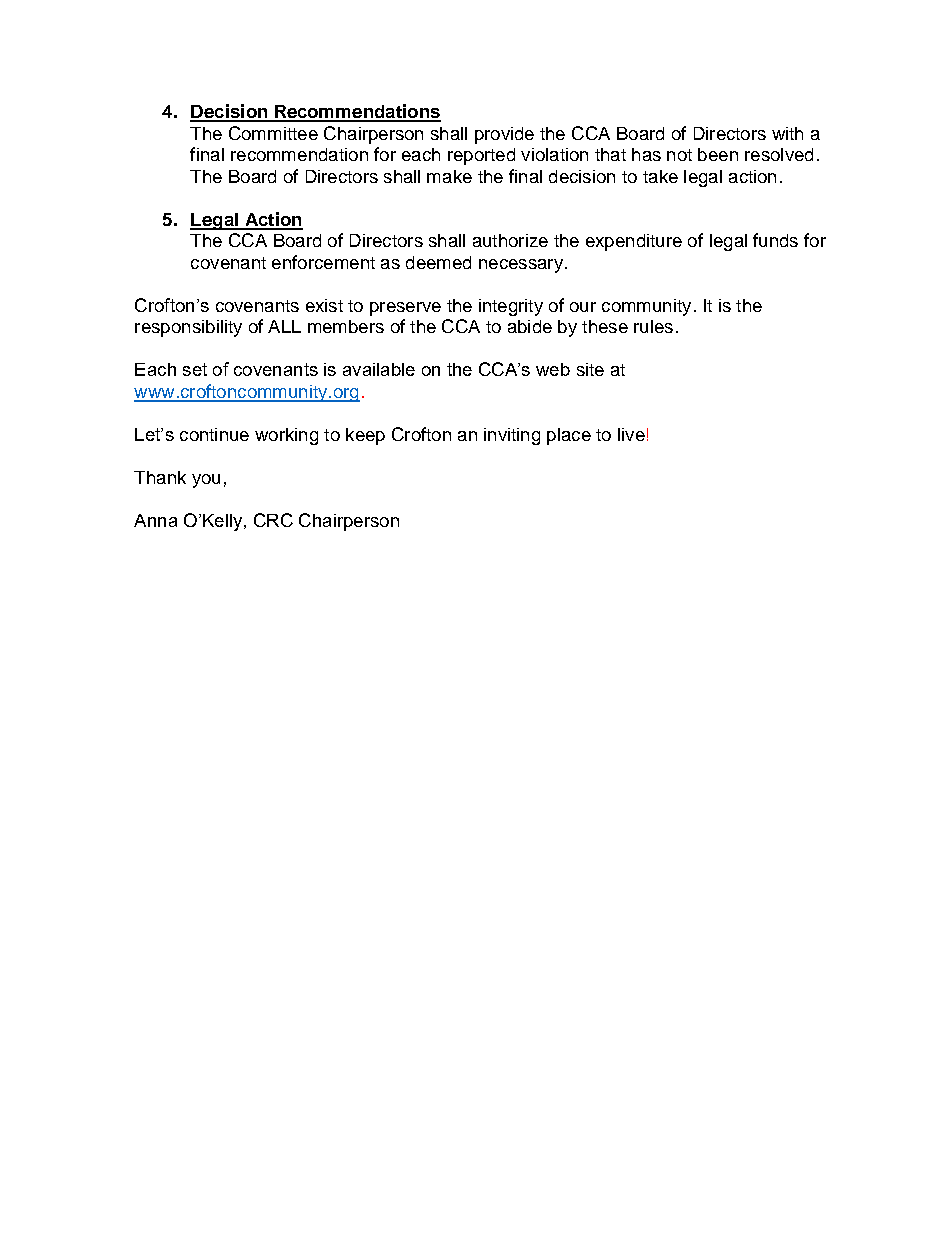  What do you see at coordinates (718, 154) in the document?
I see `been` at bounding box center [718, 154].
